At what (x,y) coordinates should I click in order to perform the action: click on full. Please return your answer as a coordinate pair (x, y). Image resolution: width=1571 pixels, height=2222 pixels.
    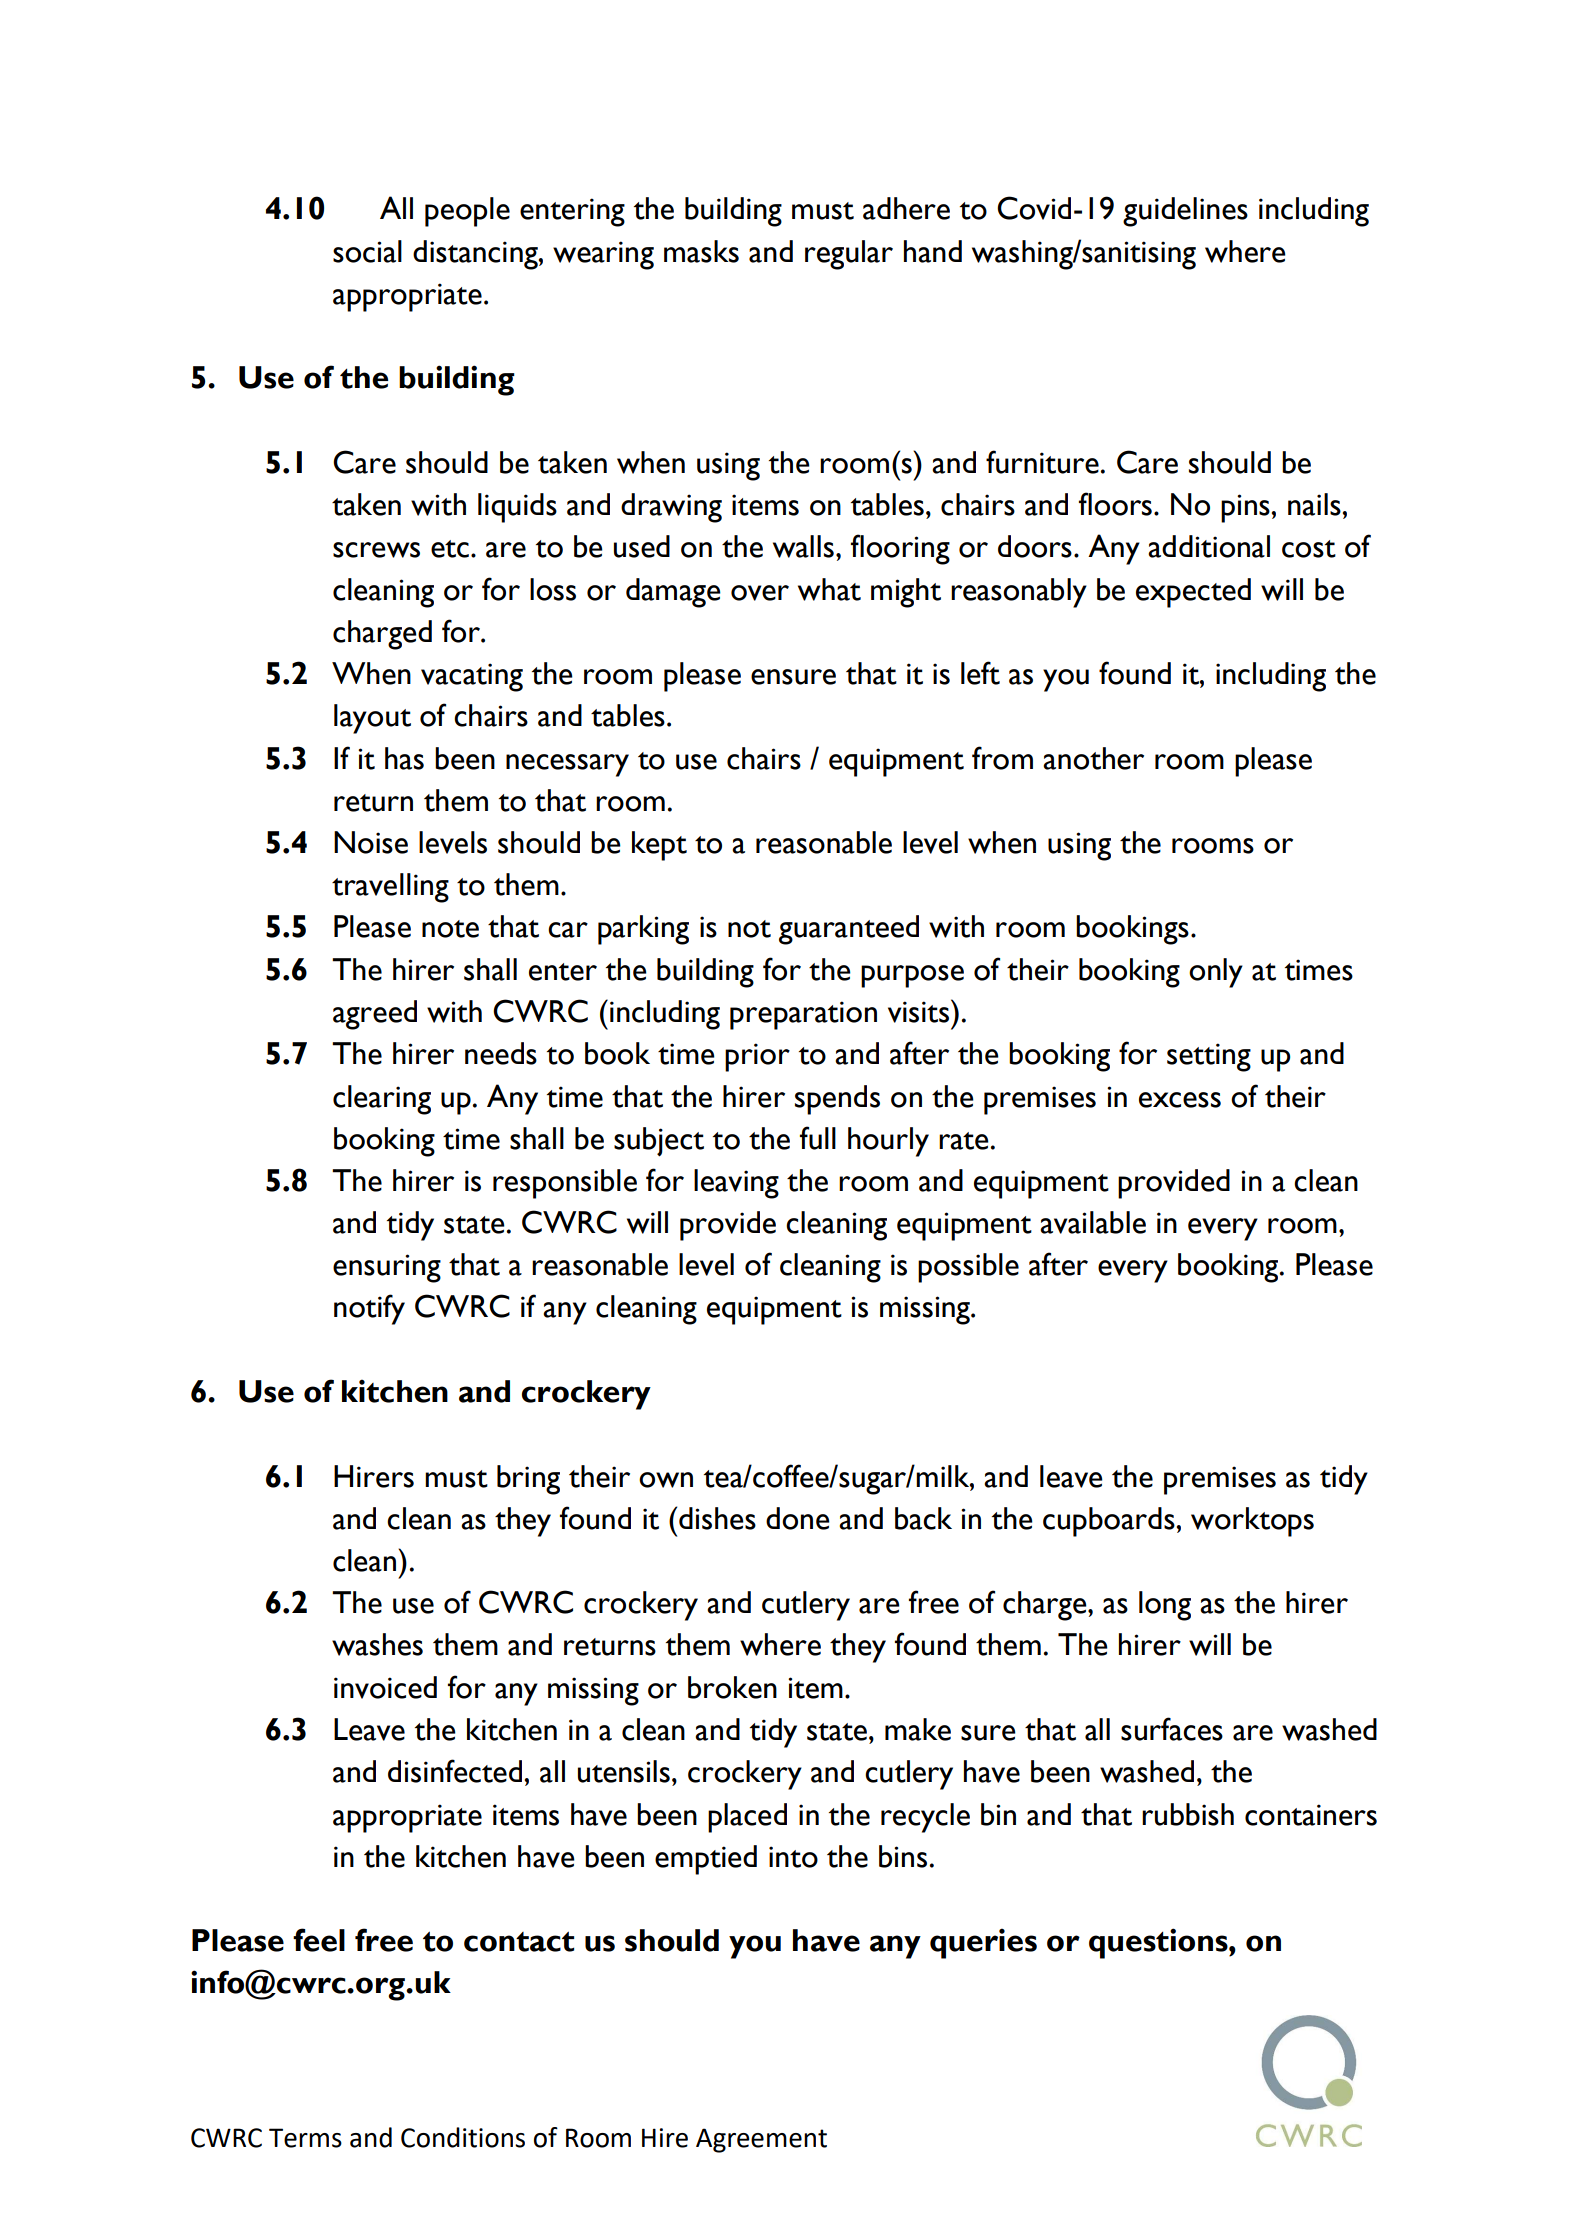
    Looking at the image, I should click on (818, 1138).
